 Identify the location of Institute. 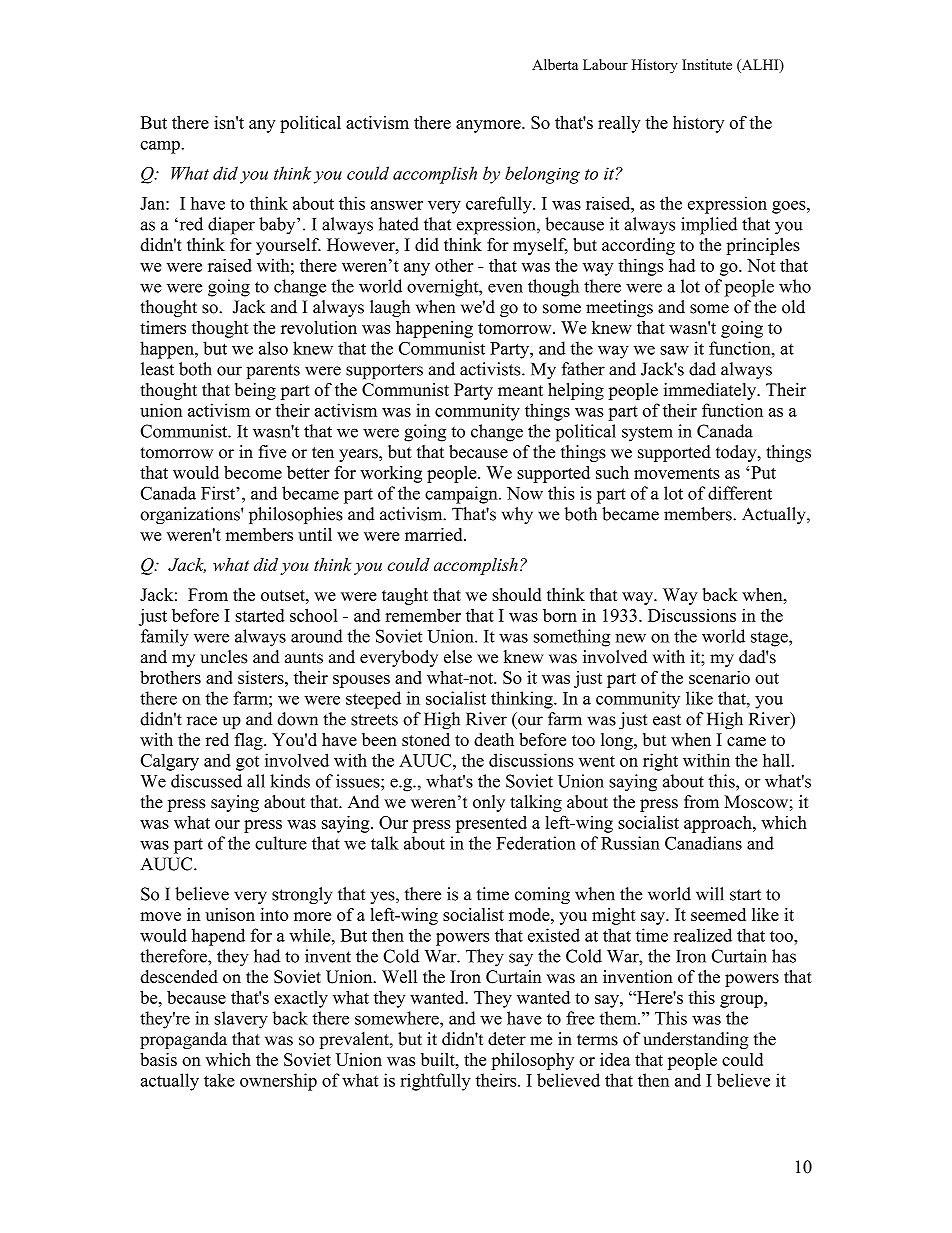
(707, 64).
